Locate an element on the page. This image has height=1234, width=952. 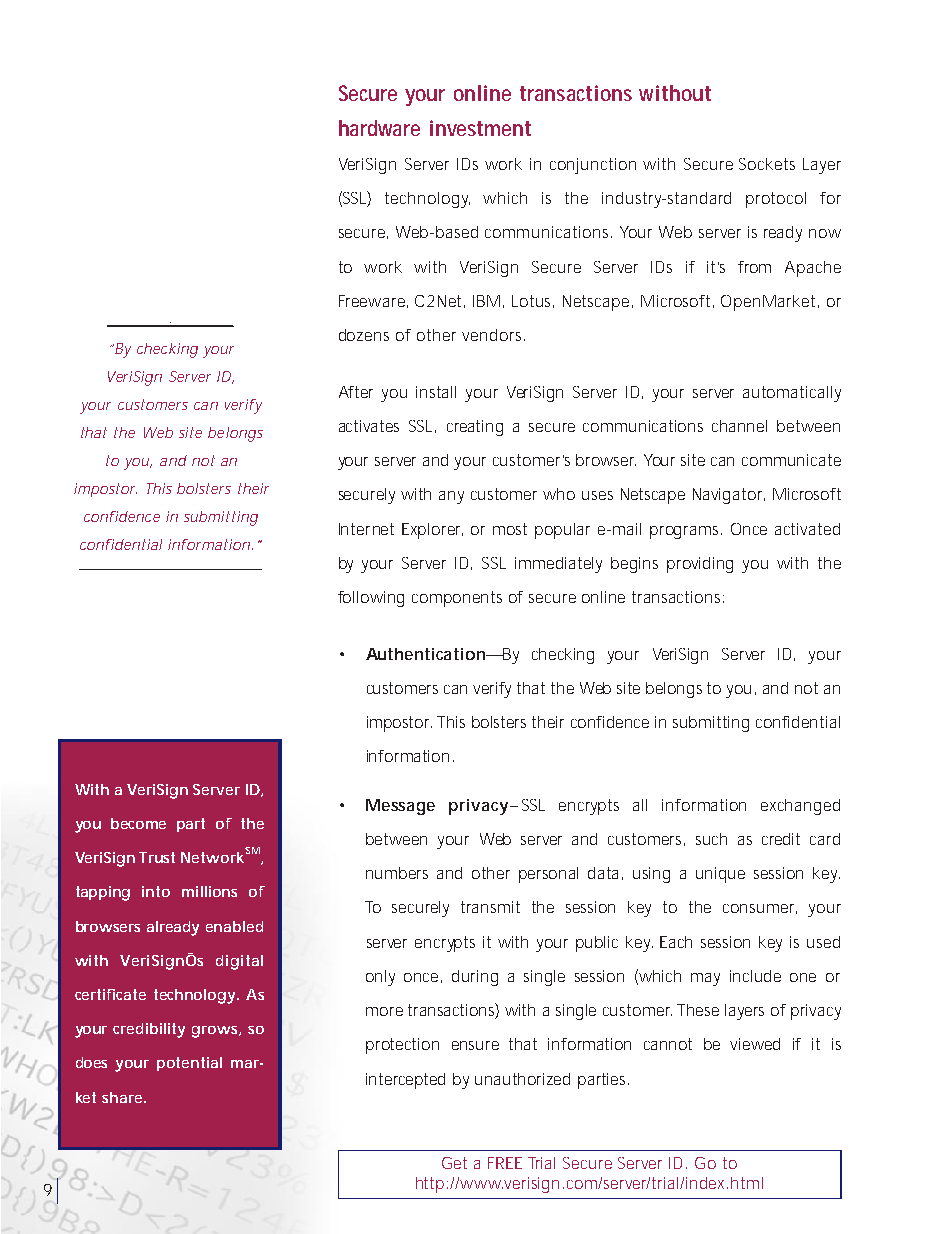
After is located at coordinates (356, 392).
